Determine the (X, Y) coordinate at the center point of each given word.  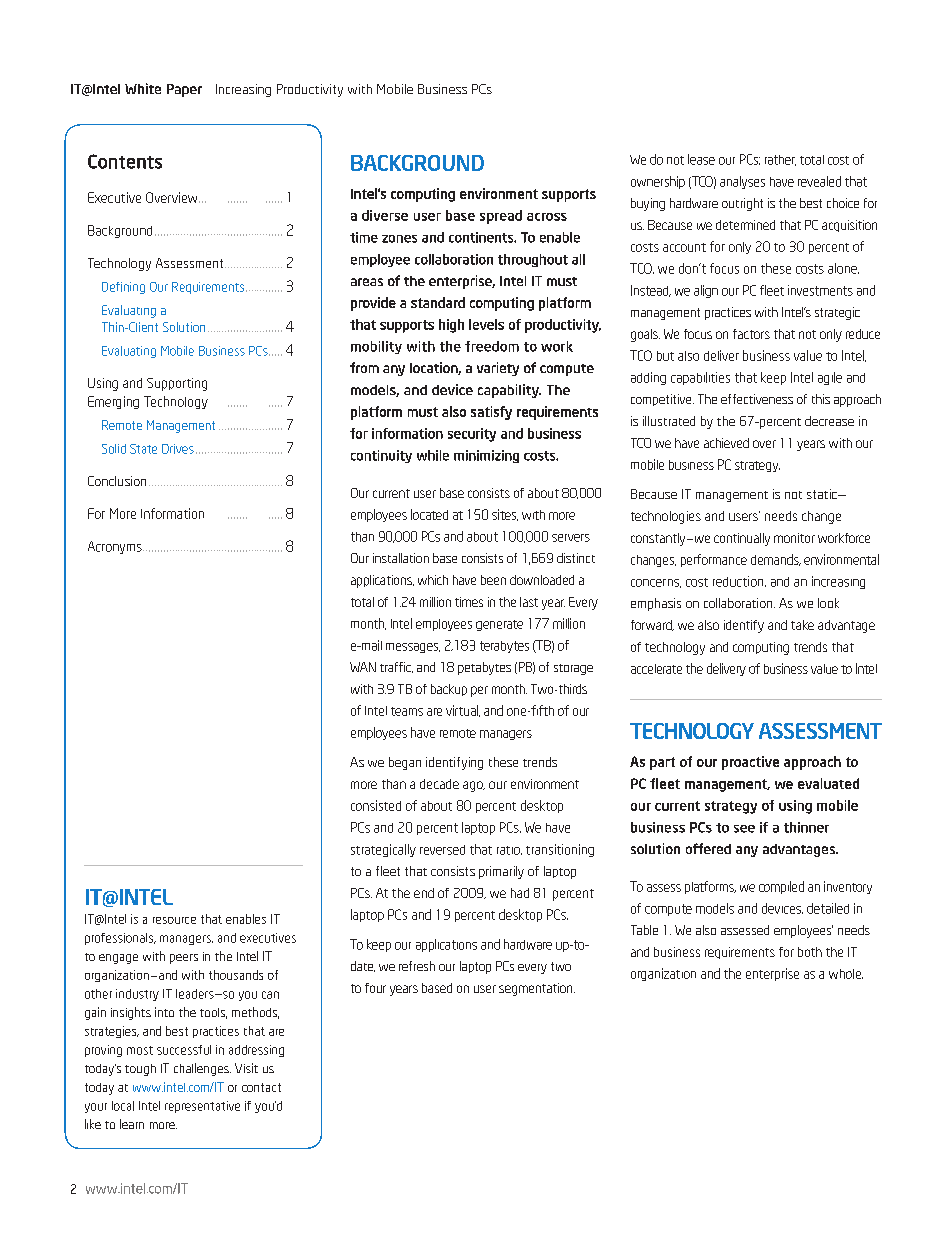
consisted (376, 805)
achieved (726, 443)
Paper (184, 90)
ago (474, 786)
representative (202, 1107)
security (472, 435)
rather (780, 160)
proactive (750, 763)
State (143, 449)
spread (501, 217)
